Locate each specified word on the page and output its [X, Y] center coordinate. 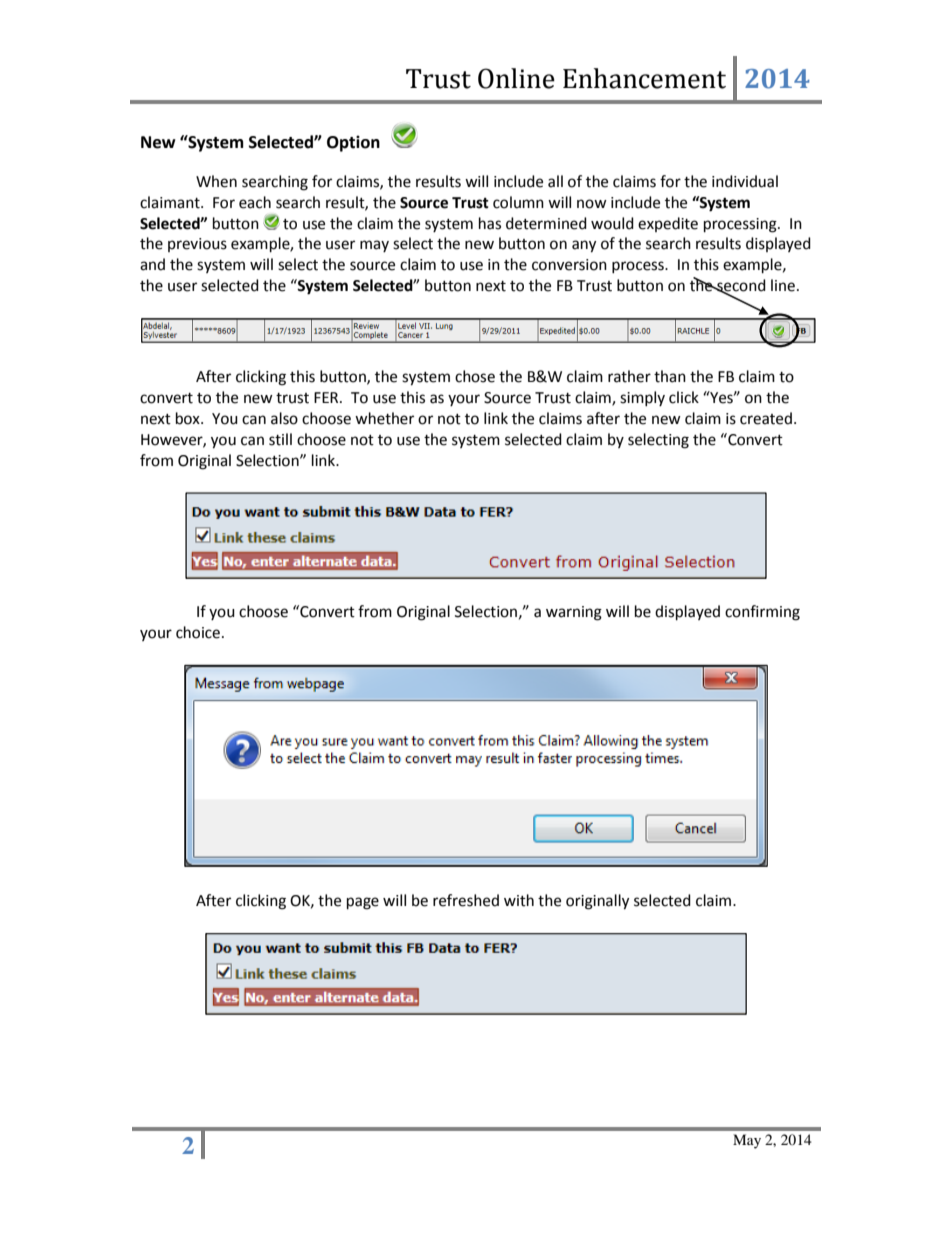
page [363, 903]
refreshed [466, 900]
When [216, 181]
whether [384, 418]
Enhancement [644, 78]
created [766, 418]
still [280, 439]
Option [353, 143]
